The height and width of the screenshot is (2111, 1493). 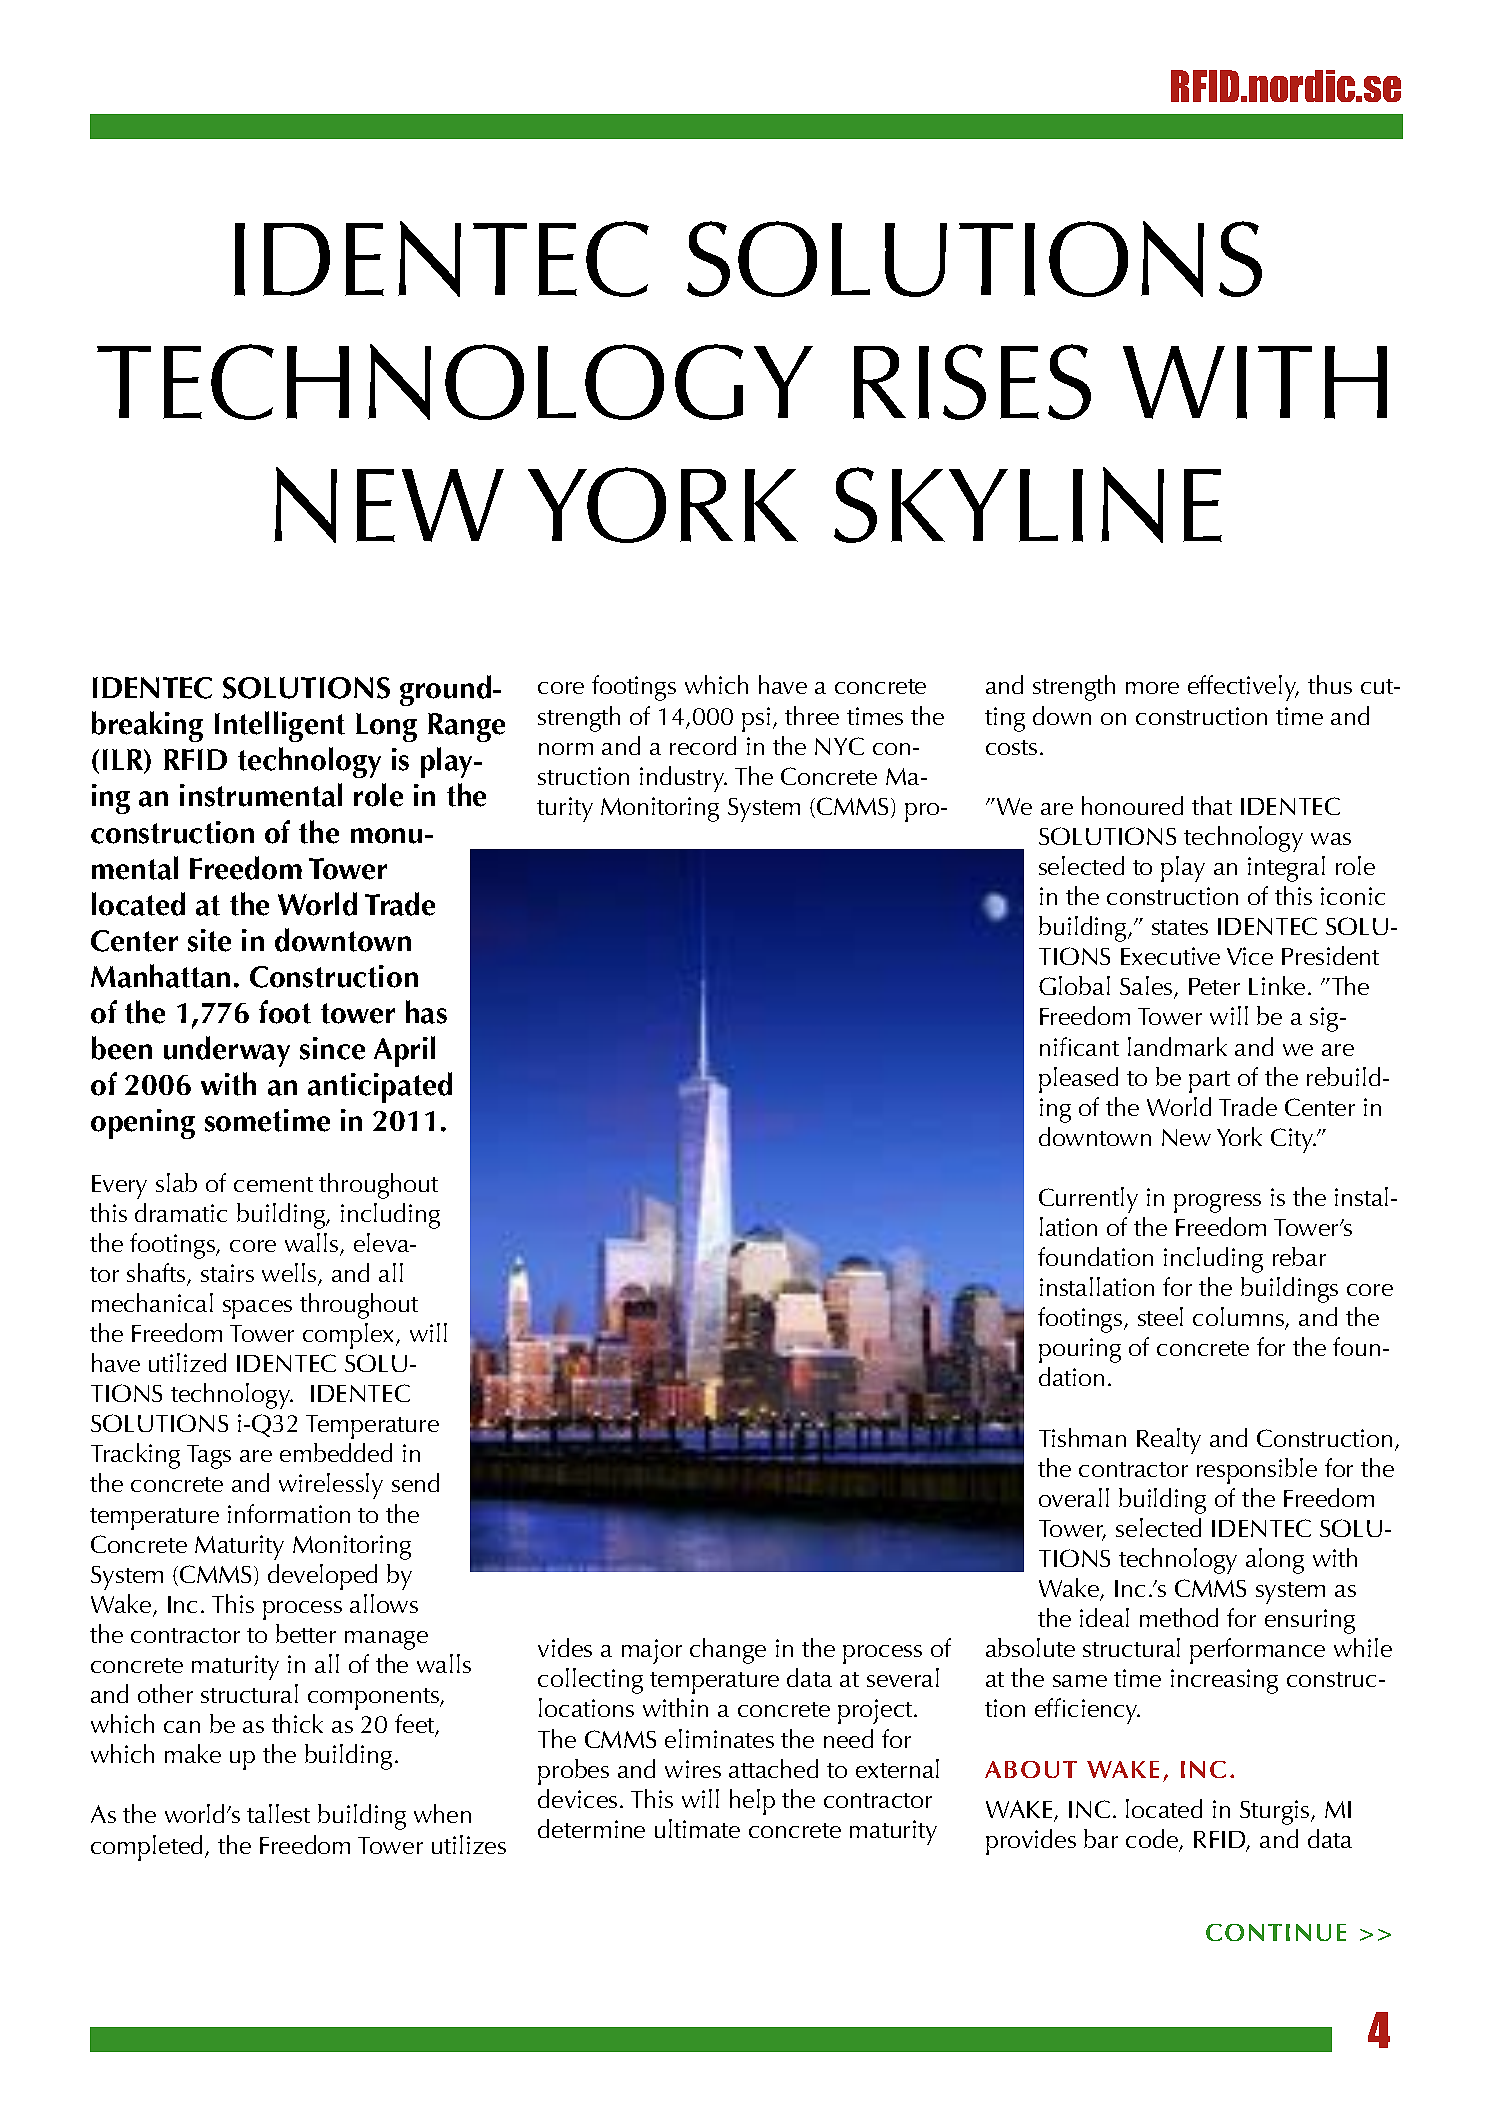 I want to click on utilized, so click(x=187, y=1362).
